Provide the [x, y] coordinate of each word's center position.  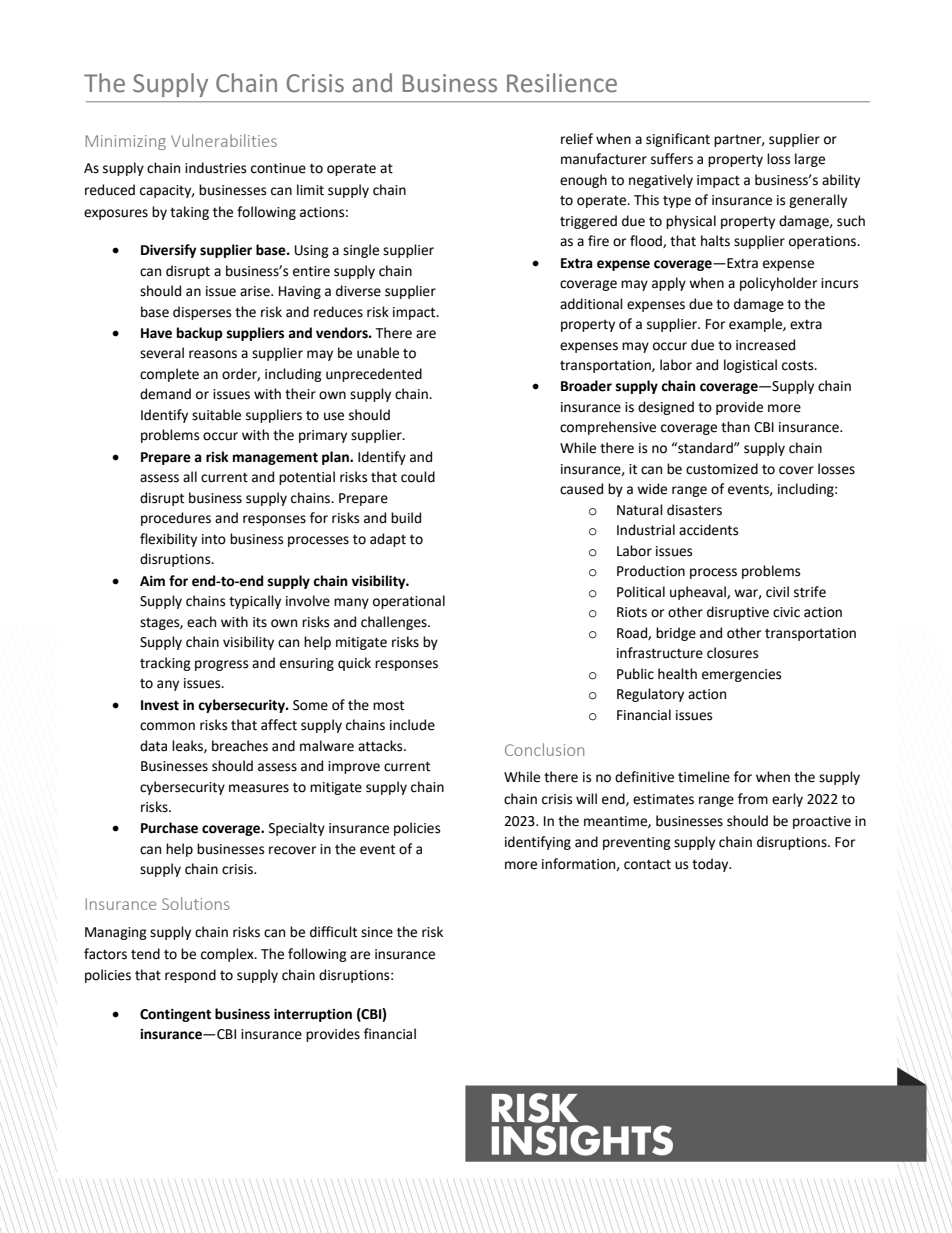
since [377, 932]
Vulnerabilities [224, 140]
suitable [216, 415]
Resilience [562, 83]
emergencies [741, 675]
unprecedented [374, 375]
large [810, 160]
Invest [160, 705]
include [412, 725]
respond [190, 976]
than [735, 427]
